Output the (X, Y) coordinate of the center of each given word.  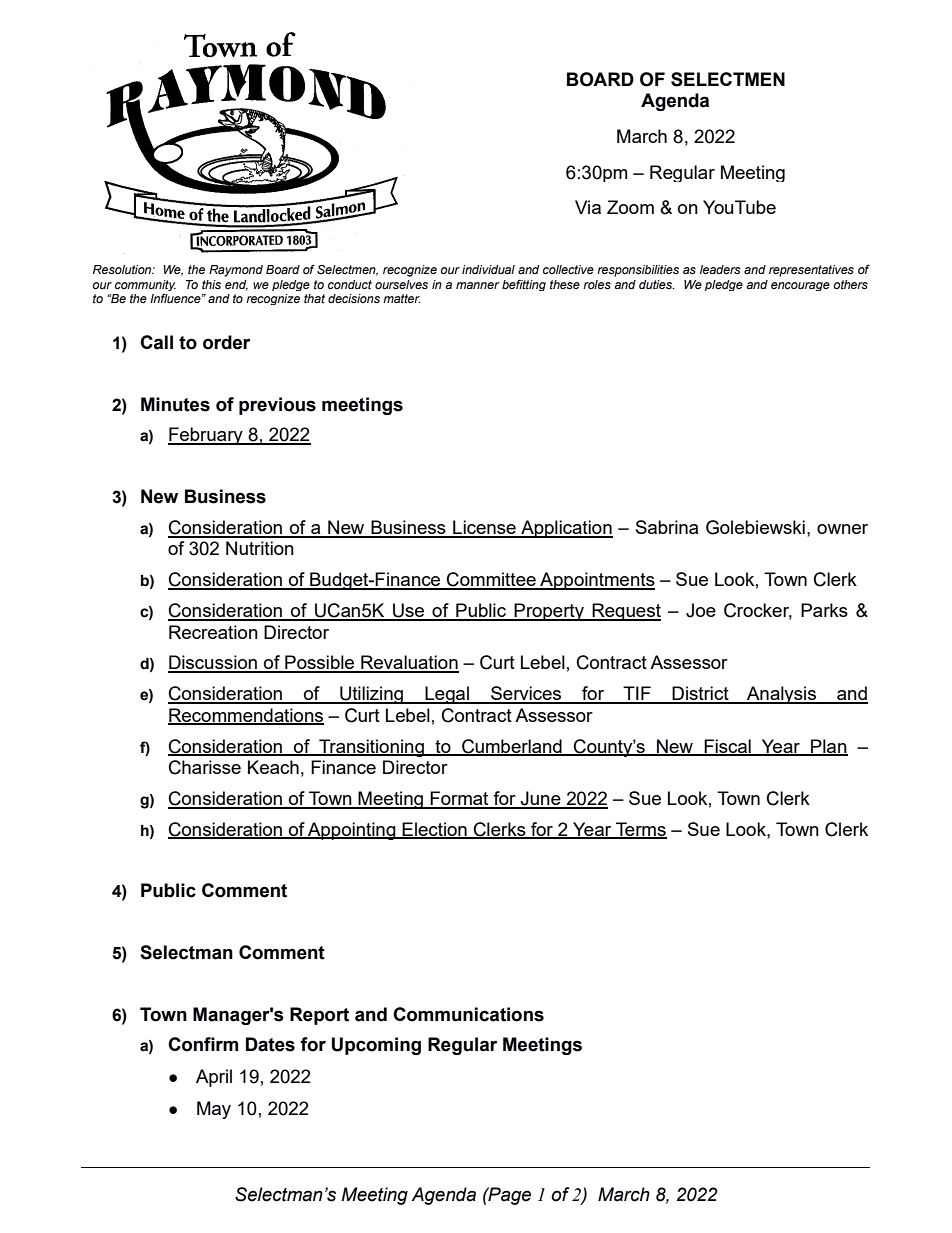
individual (488, 269)
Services (526, 694)
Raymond (236, 271)
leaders (720, 269)
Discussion (213, 663)
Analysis (781, 695)
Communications (468, 1014)
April (214, 1078)
